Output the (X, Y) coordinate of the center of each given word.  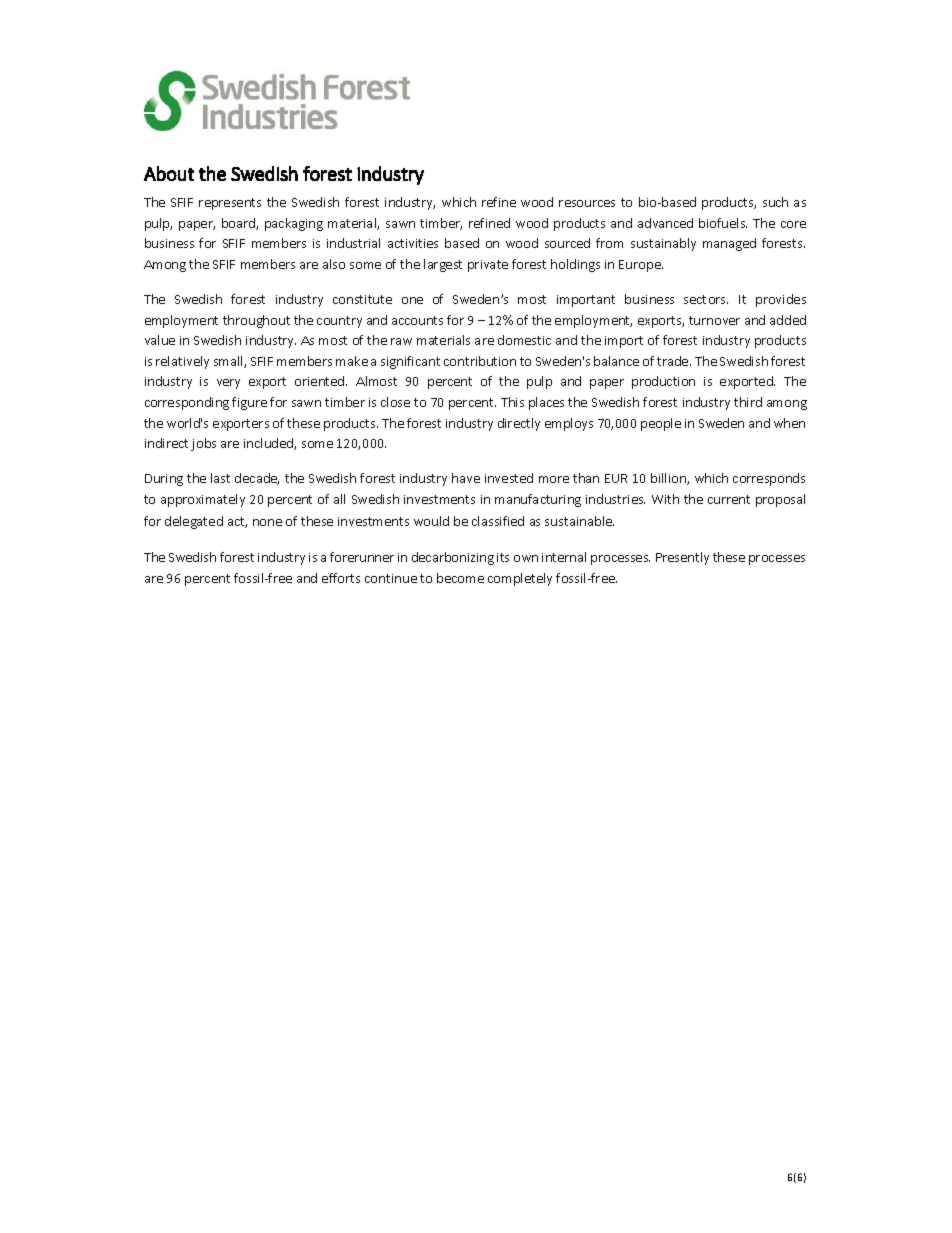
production (663, 382)
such (775, 202)
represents (230, 204)
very (228, 384)
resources (587, 203)
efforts (341, 578)
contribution (480, 361)
